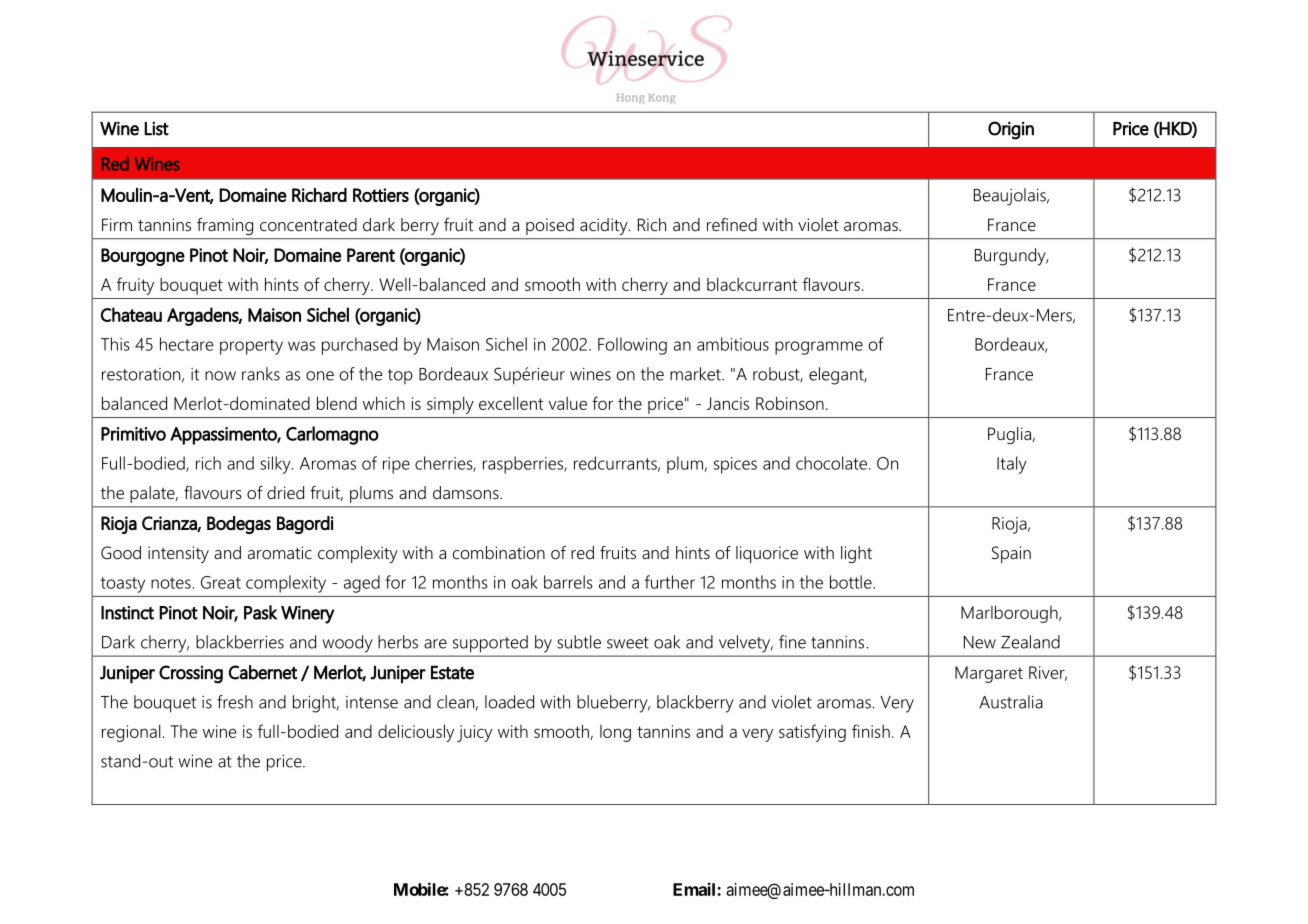  What do you see at coordinates (1011, 130) in the screenshot?
I see `Origin` at bounding box center [1011, 130].
